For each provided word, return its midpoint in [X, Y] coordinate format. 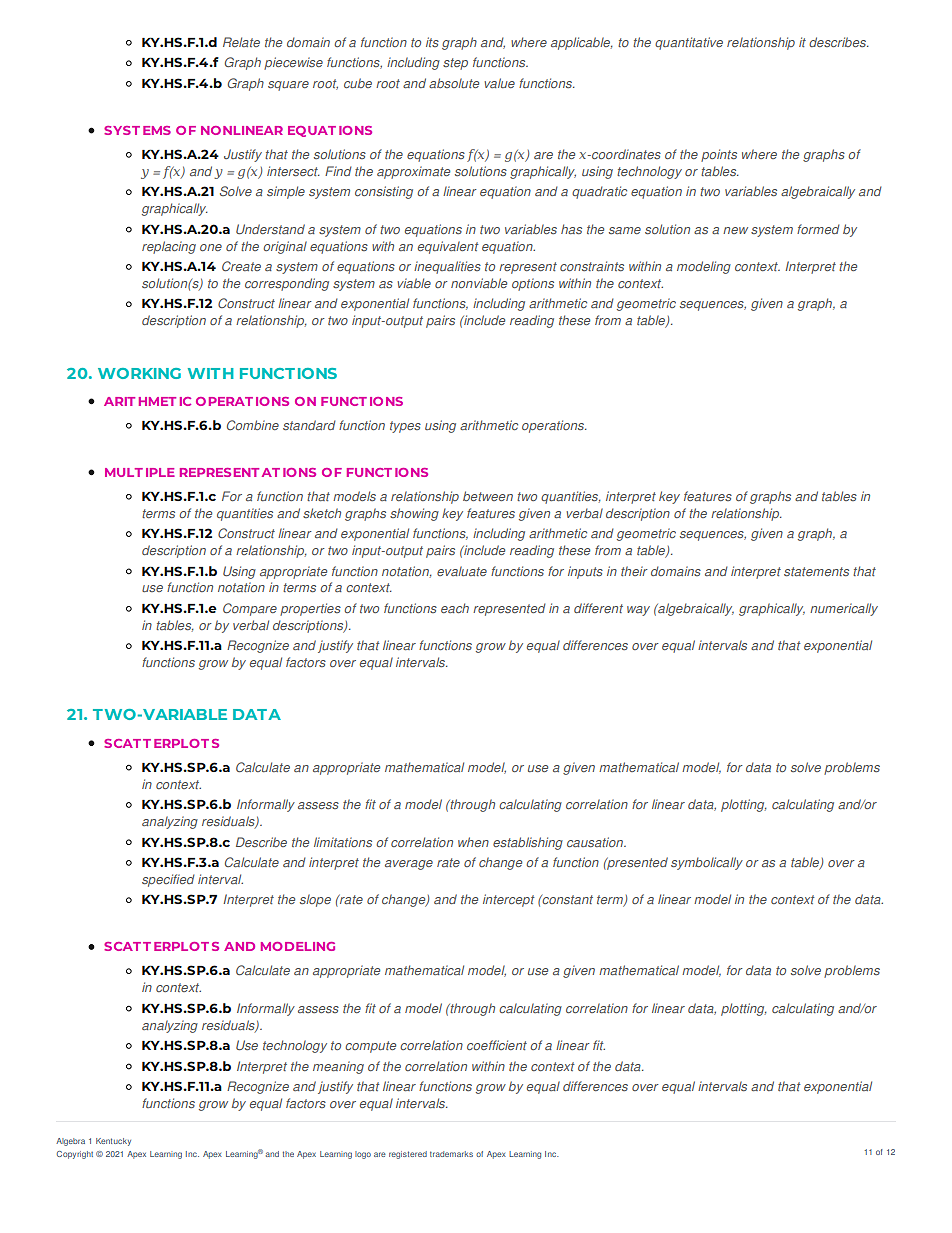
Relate [241, 42]
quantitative [689, 43]
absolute [454, 83]
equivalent [448, 247]
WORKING [139, 373]
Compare [250, 609]
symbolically [707, 863]
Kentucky [113, 1142]
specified [168, 880]
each [455, 608]
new [735, 230]
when [473, 842]
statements [816, 571]
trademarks [451, 1154]
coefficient [497, 1045]
